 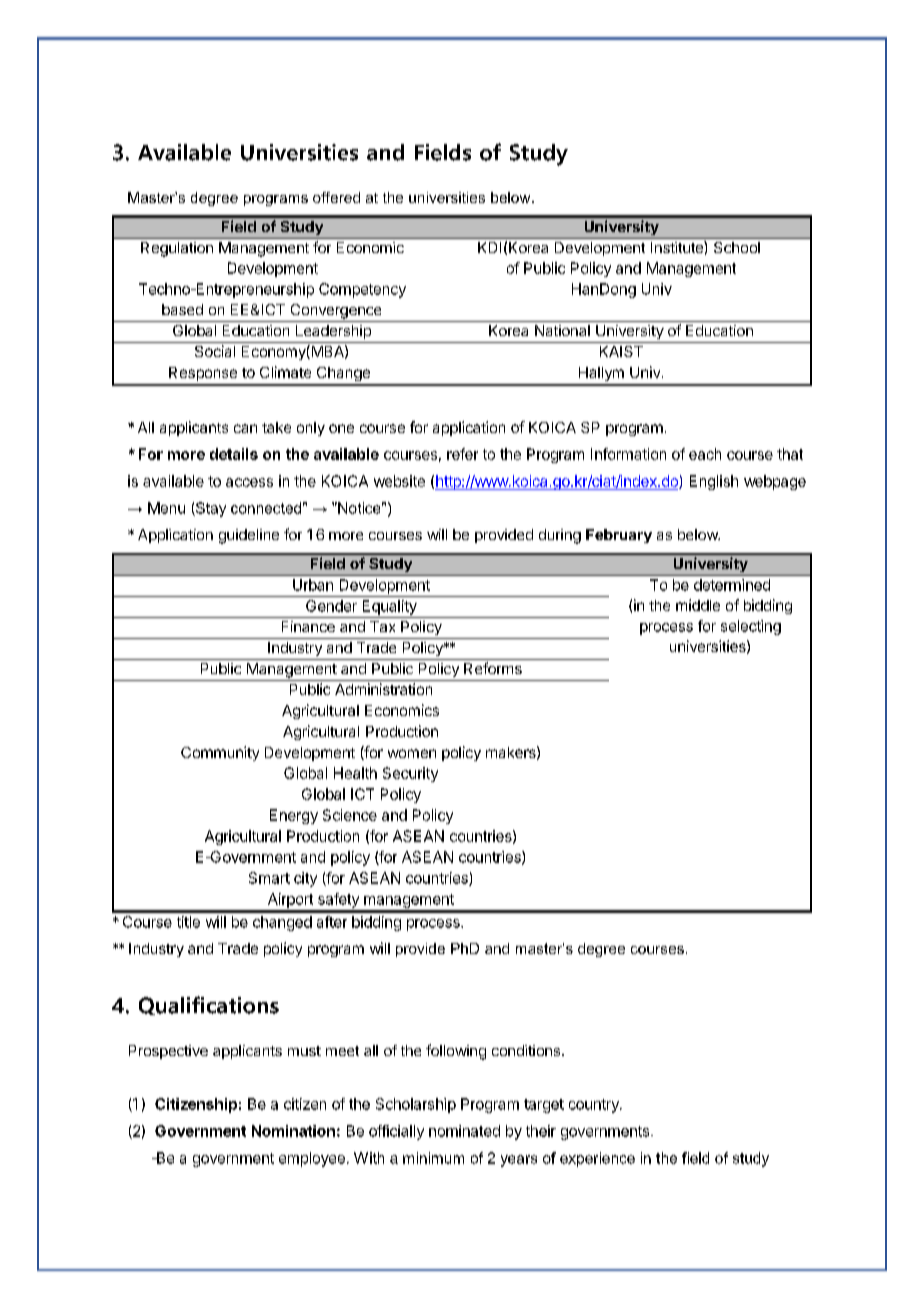 What do you see at coordinates (737, 247) in the screenshot?
I see `School` at bounding box center [737, 247].
